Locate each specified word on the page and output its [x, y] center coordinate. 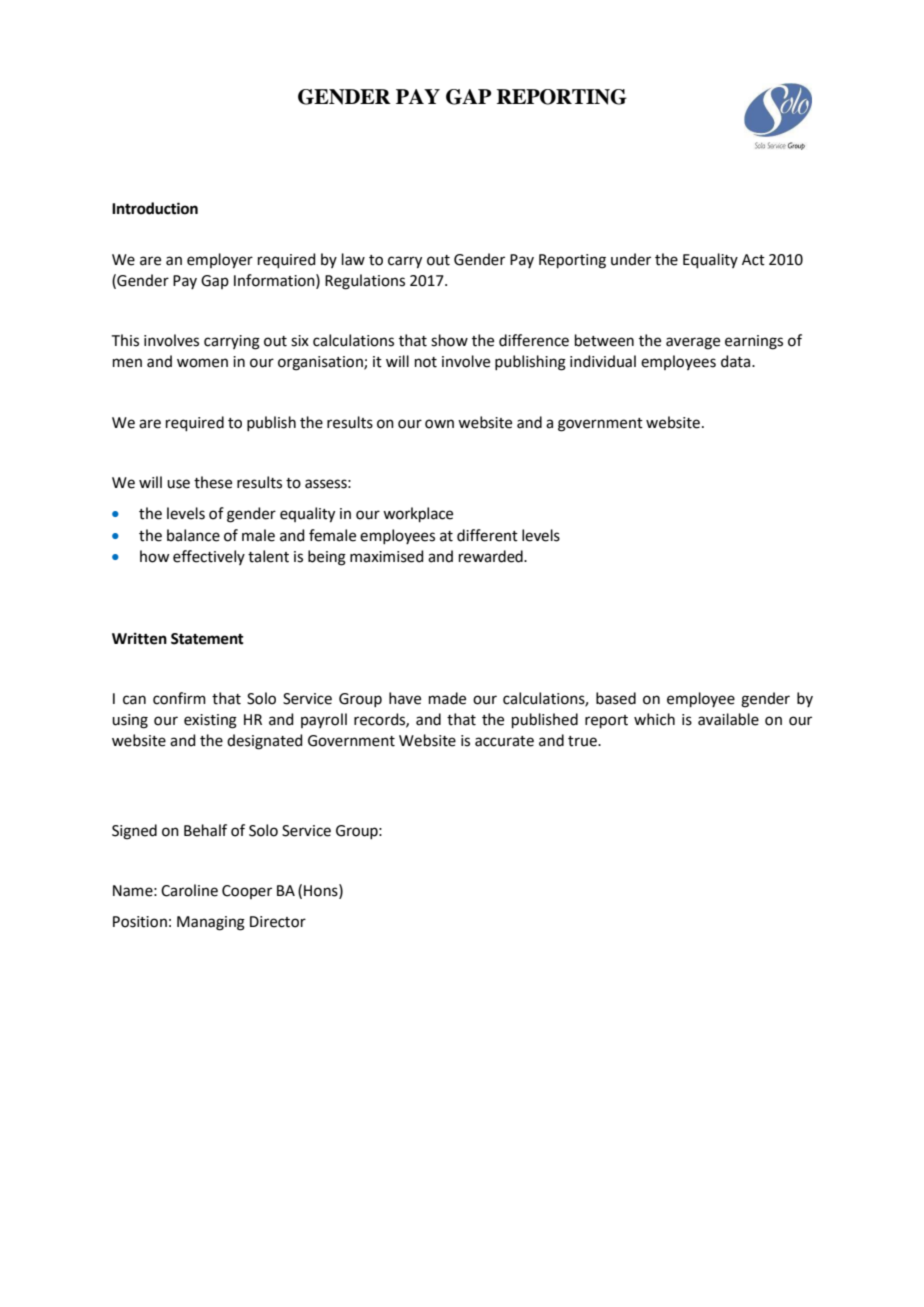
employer [220, 261]
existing [210, 721]
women [202, 363]
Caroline [189, 890]
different [487, 535]
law [353, 259]
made [447, 698]
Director [278, 922]
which [654, 719]
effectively [209, 557]
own [439, 424]
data [737, 361]
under [631, 259]
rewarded [492, 556]
